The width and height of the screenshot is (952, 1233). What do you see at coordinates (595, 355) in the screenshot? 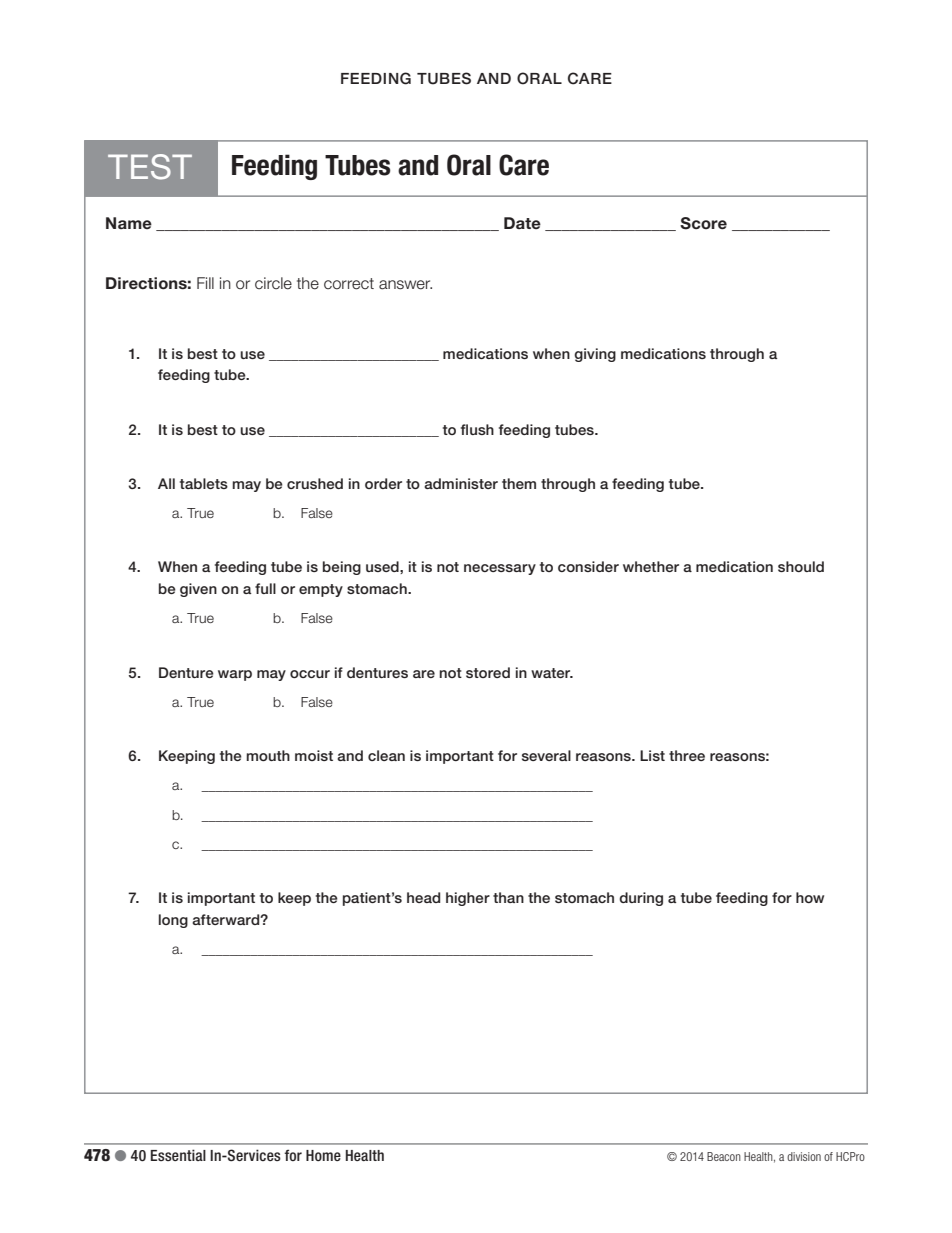
I see `giving` at bounding box center [595, 355].
